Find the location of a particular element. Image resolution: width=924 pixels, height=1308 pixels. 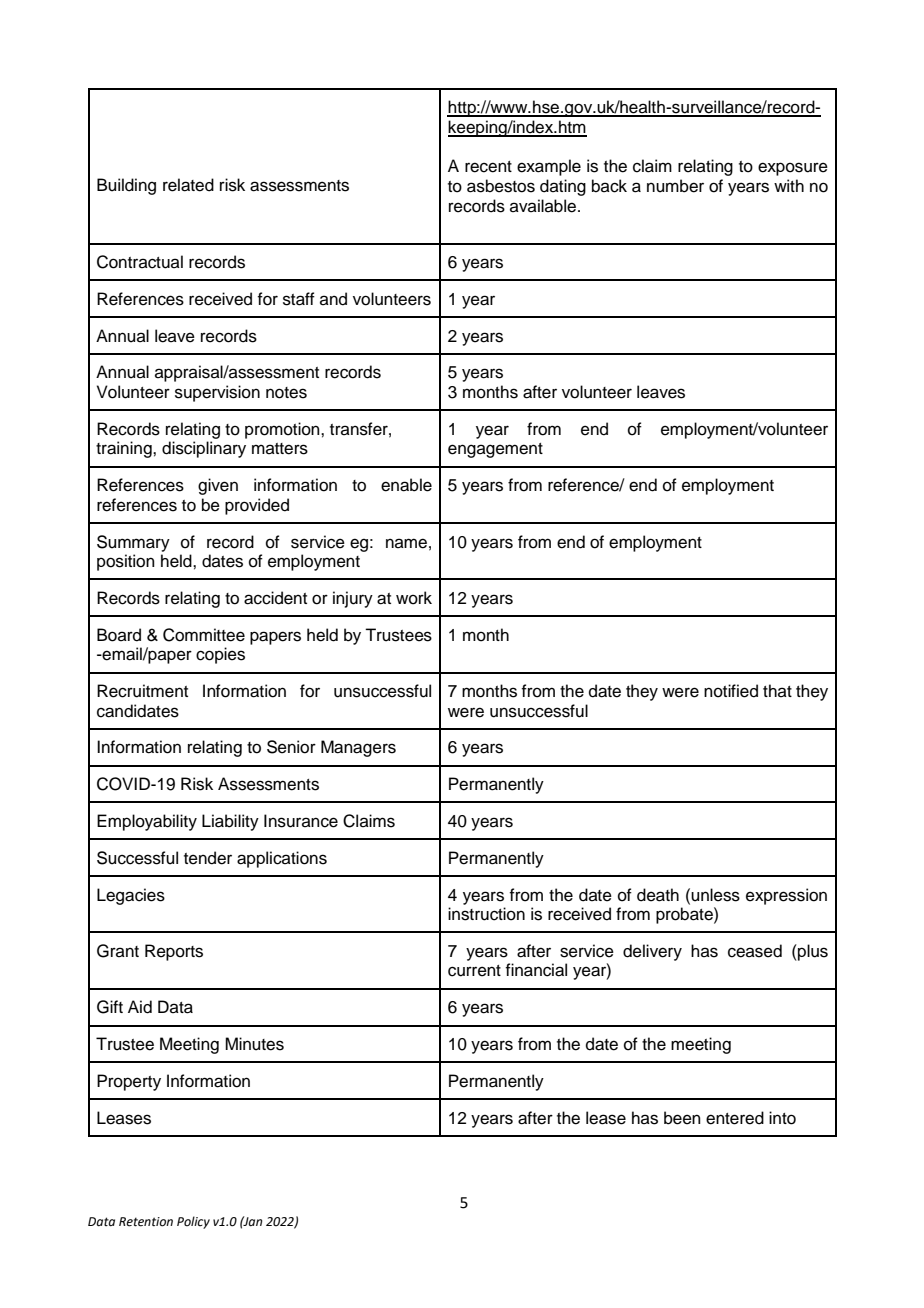

Policy is located at coordinates (193, 1222).
